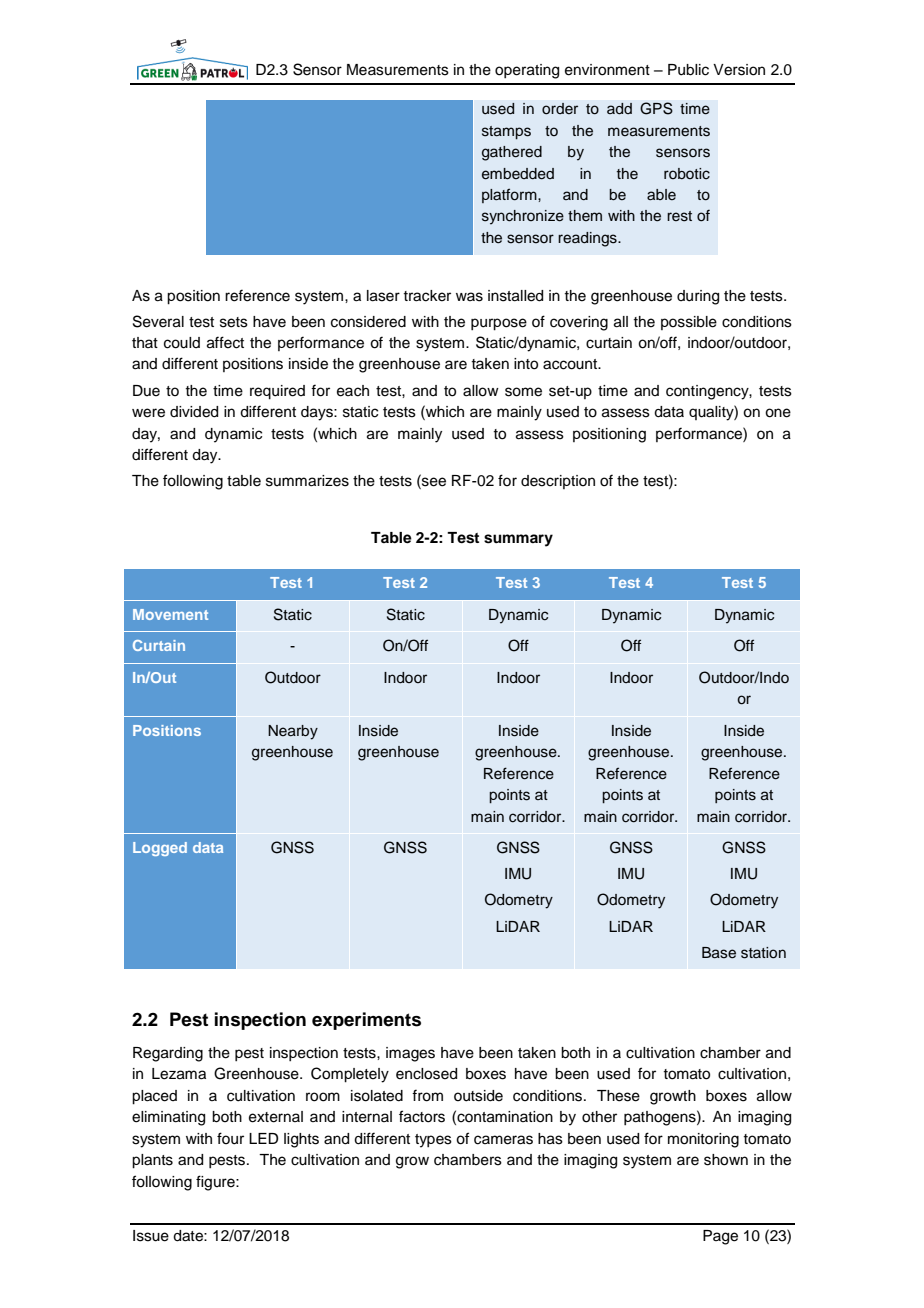 The width and height of the image is (924, 1308). I want to click on sets, so click(234, 322).
